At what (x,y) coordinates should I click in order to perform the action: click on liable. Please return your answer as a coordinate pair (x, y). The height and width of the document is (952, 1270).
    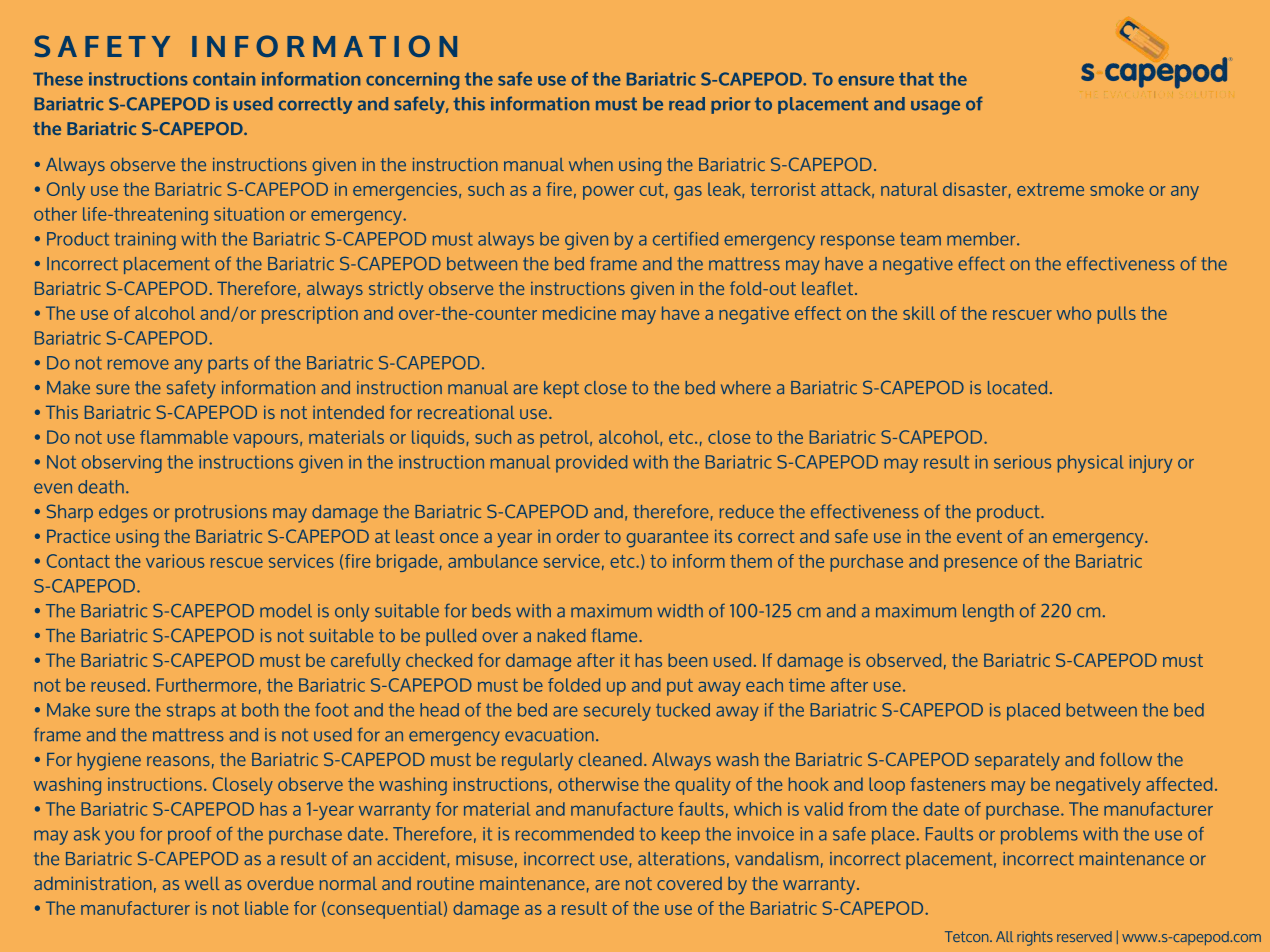
    Looking at the image, I should click on (266, 908).
